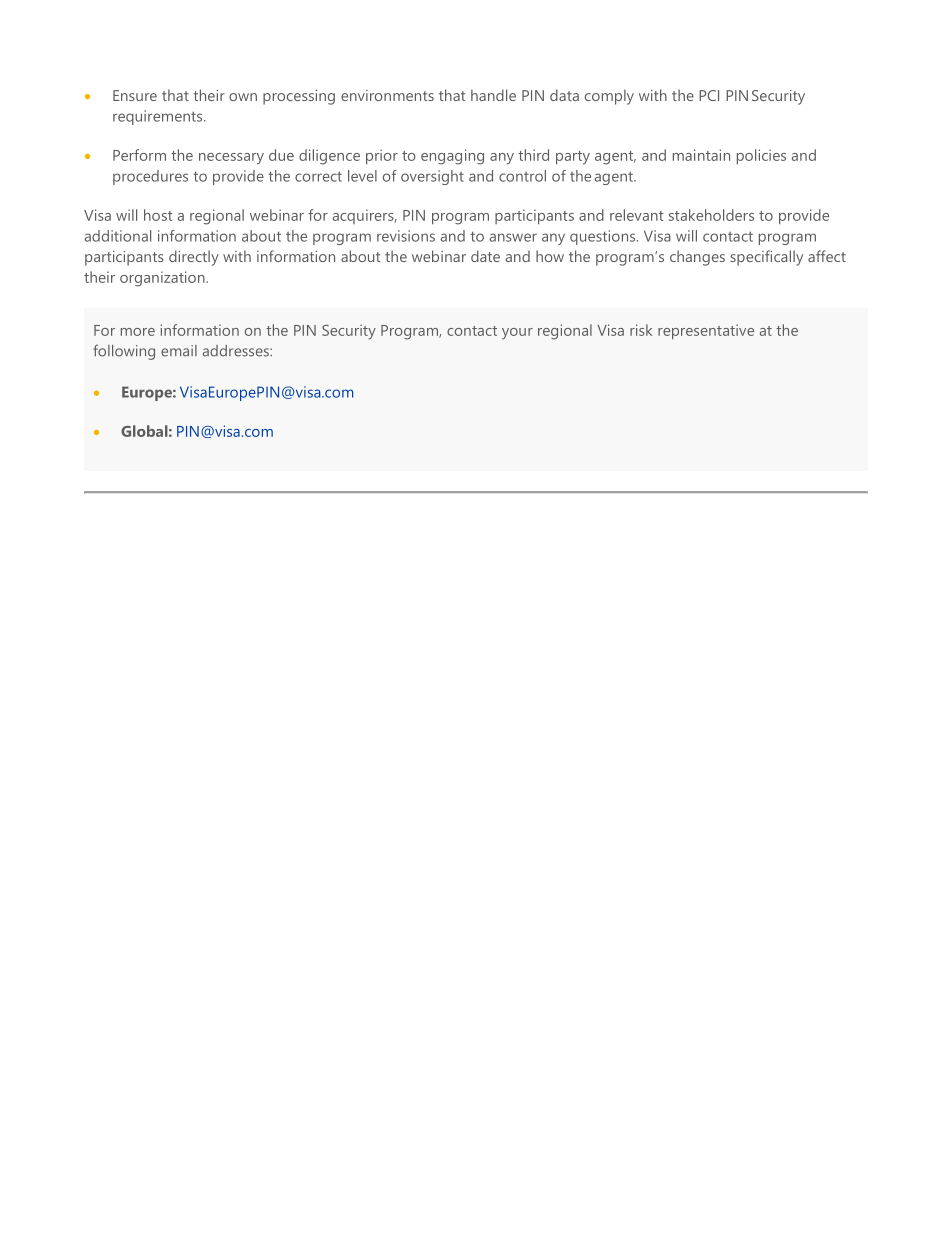 Image resolution: width=952 pixels, height=1233 pixels. What do you see at coordinates (766, 258) in the screenshot?
I see `specifically` at bounding box center [766, 258].
